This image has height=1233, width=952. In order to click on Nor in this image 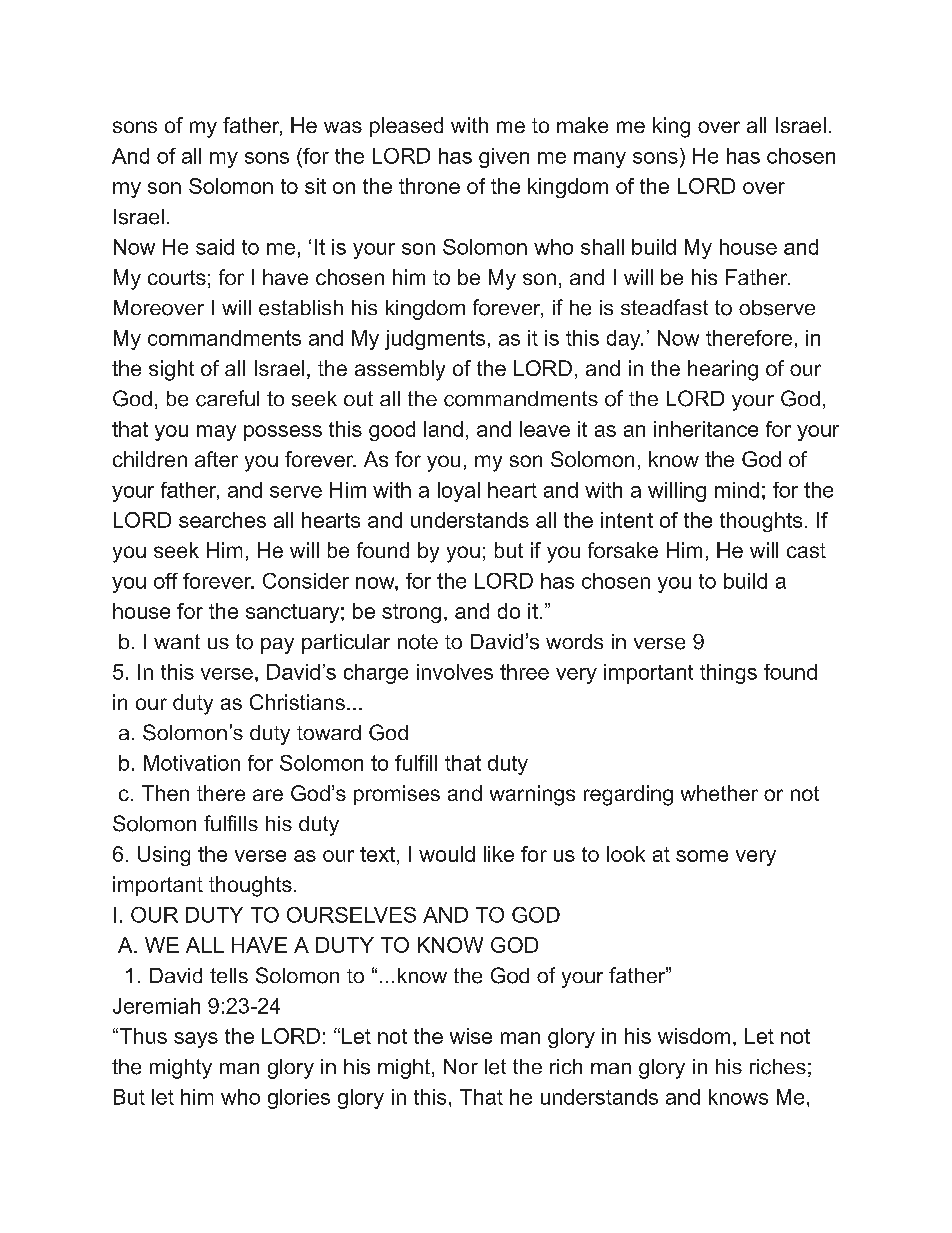, I will do `click(461, 1066)`.
